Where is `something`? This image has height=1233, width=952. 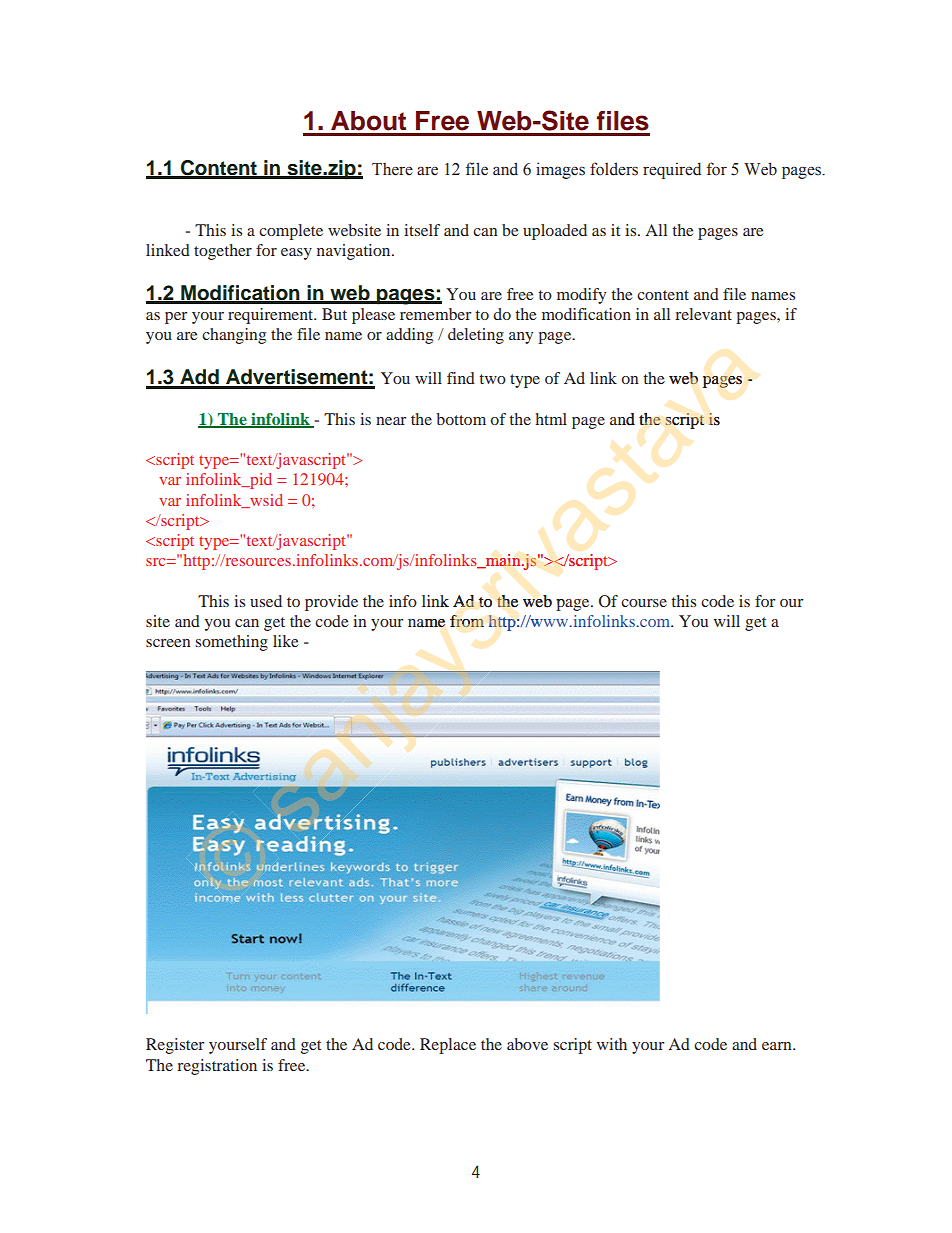
something is located at coordinates (232, 643).
